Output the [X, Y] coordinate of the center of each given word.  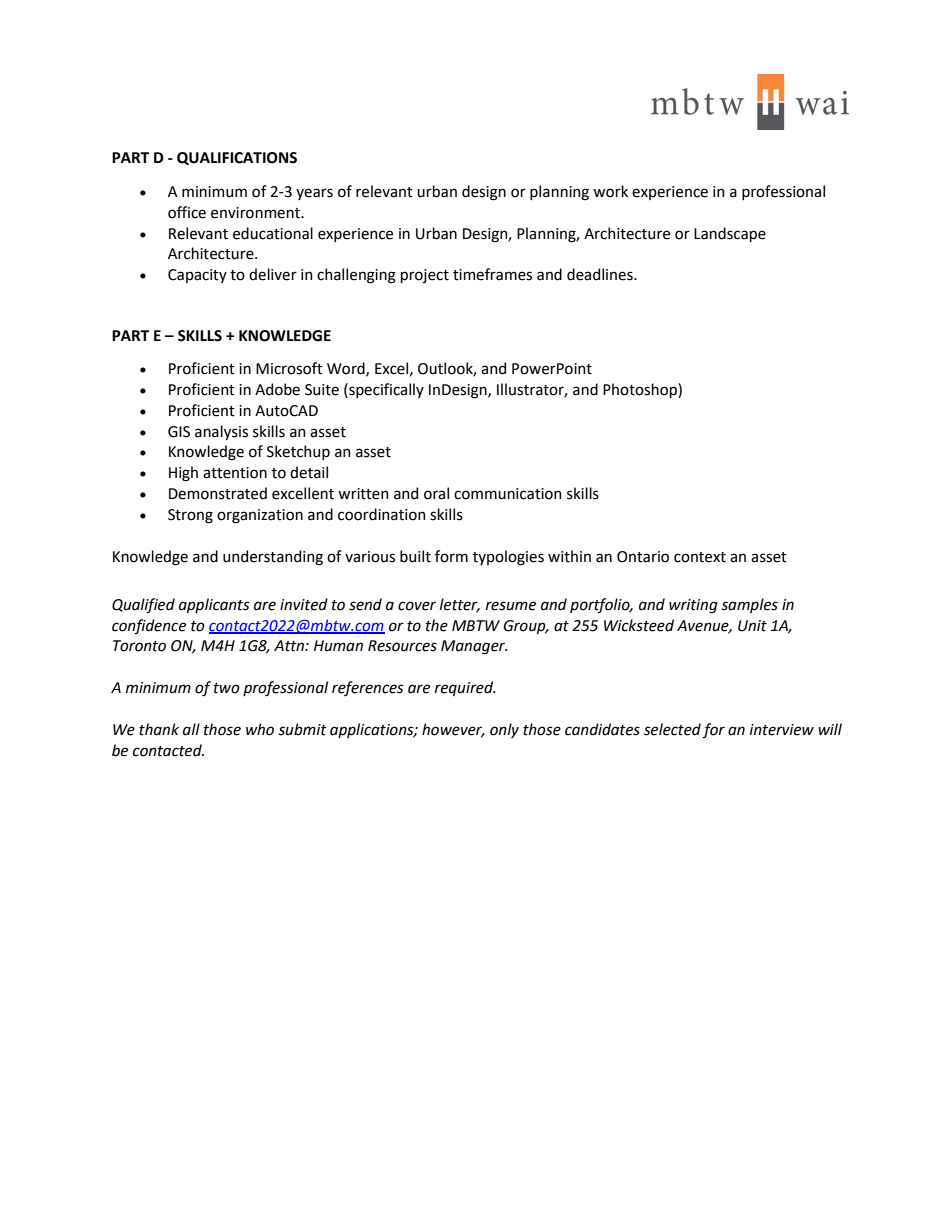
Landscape [730, 234]
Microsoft [289, 368]
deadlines [601, 274]
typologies [508, 558]
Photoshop [641, 390]
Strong [190, 516]
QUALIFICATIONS [237, 158]
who [260, 729]
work [610, 191]
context [700, 557]
